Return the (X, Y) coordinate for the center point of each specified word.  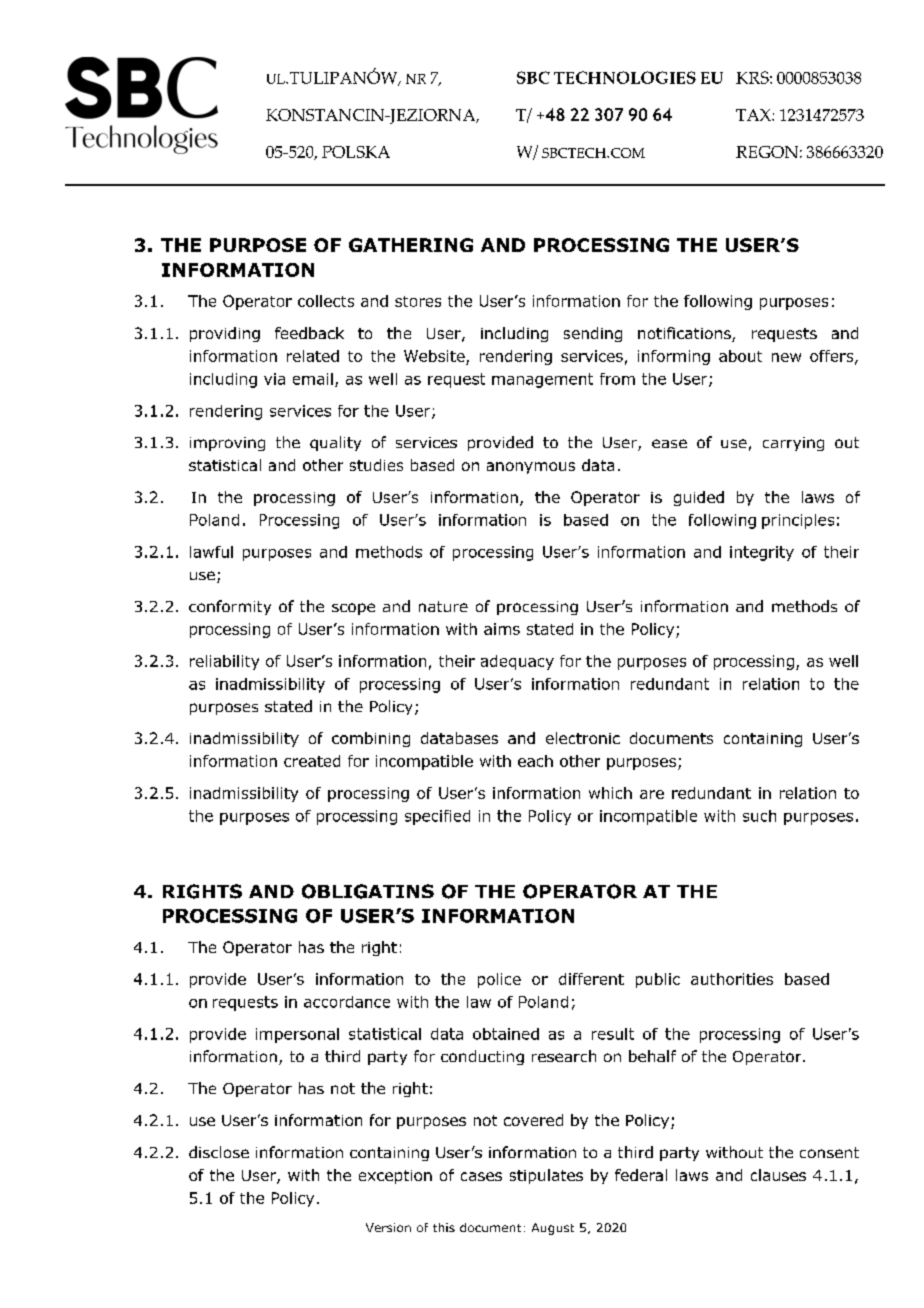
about (740, 356)
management (542, 380)
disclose (219, 1152)
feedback (309, 333)
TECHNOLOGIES (625, 77)
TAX (754, 115)
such (759, 816)
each (535, 761)
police (499, 980)
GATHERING (411, 245)
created (312, 761)
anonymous (531, 468)
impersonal (297, 1035)
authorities (732, 979)
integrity (762, 553)
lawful (211, 552)
